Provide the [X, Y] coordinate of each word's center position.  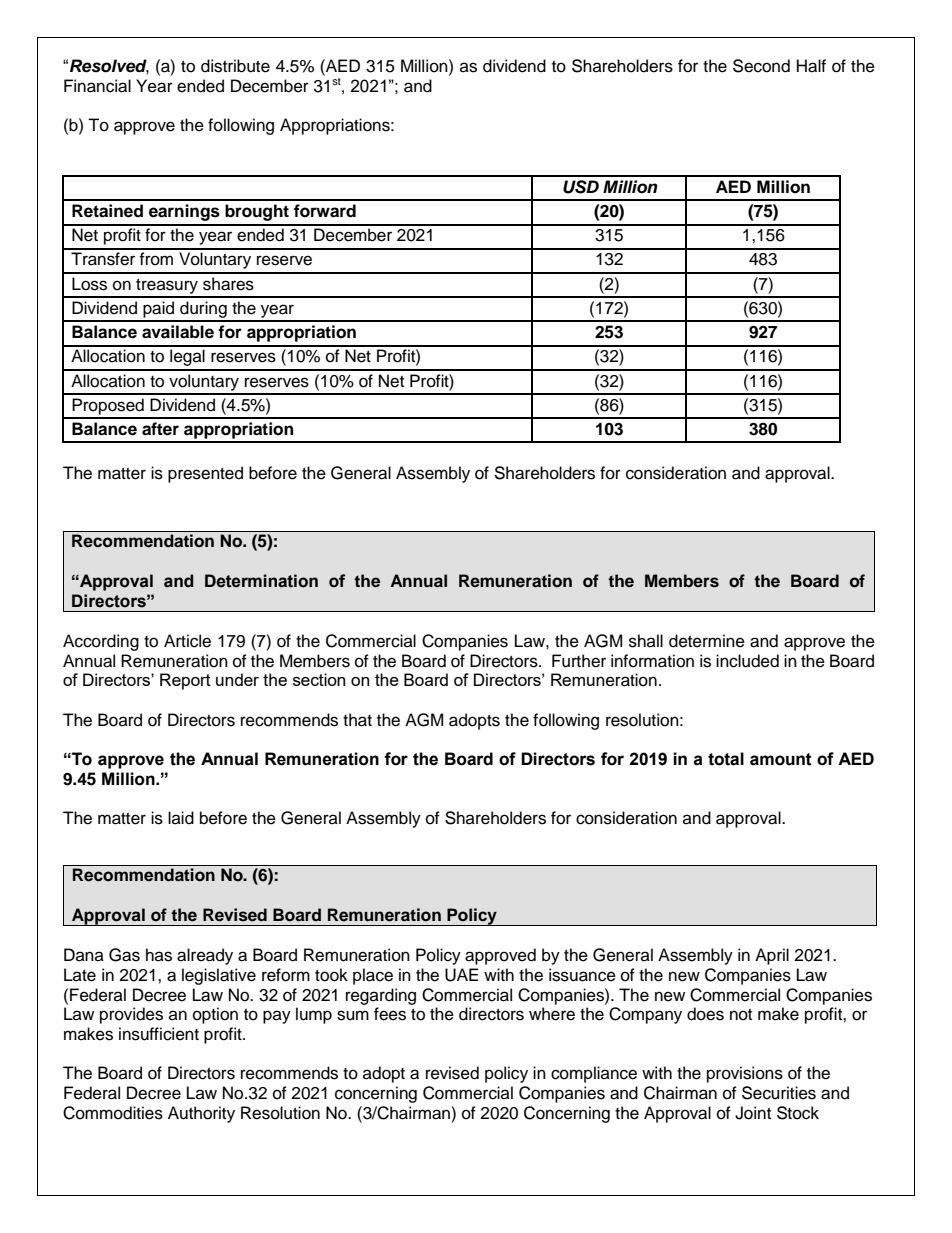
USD [581, 187]
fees [390, 1014]
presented [205, 474]
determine [707, 641]
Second [761, 66]
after [160, 429]
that [357, 720]
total [726, 759]
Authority [201, 1114]
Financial [97, 86]
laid [181, 818]
